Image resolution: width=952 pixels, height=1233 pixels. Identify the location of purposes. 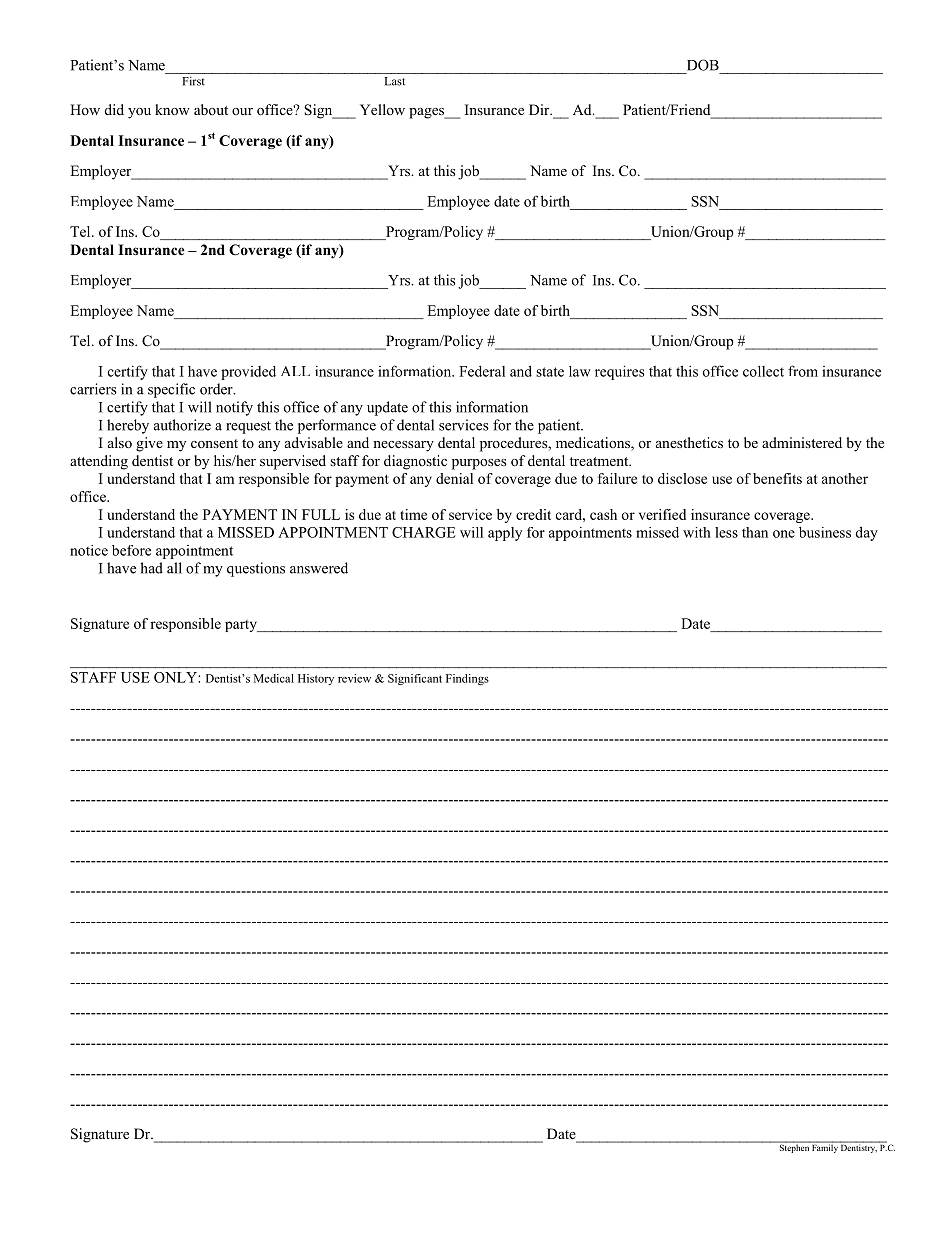
(479, 464).
